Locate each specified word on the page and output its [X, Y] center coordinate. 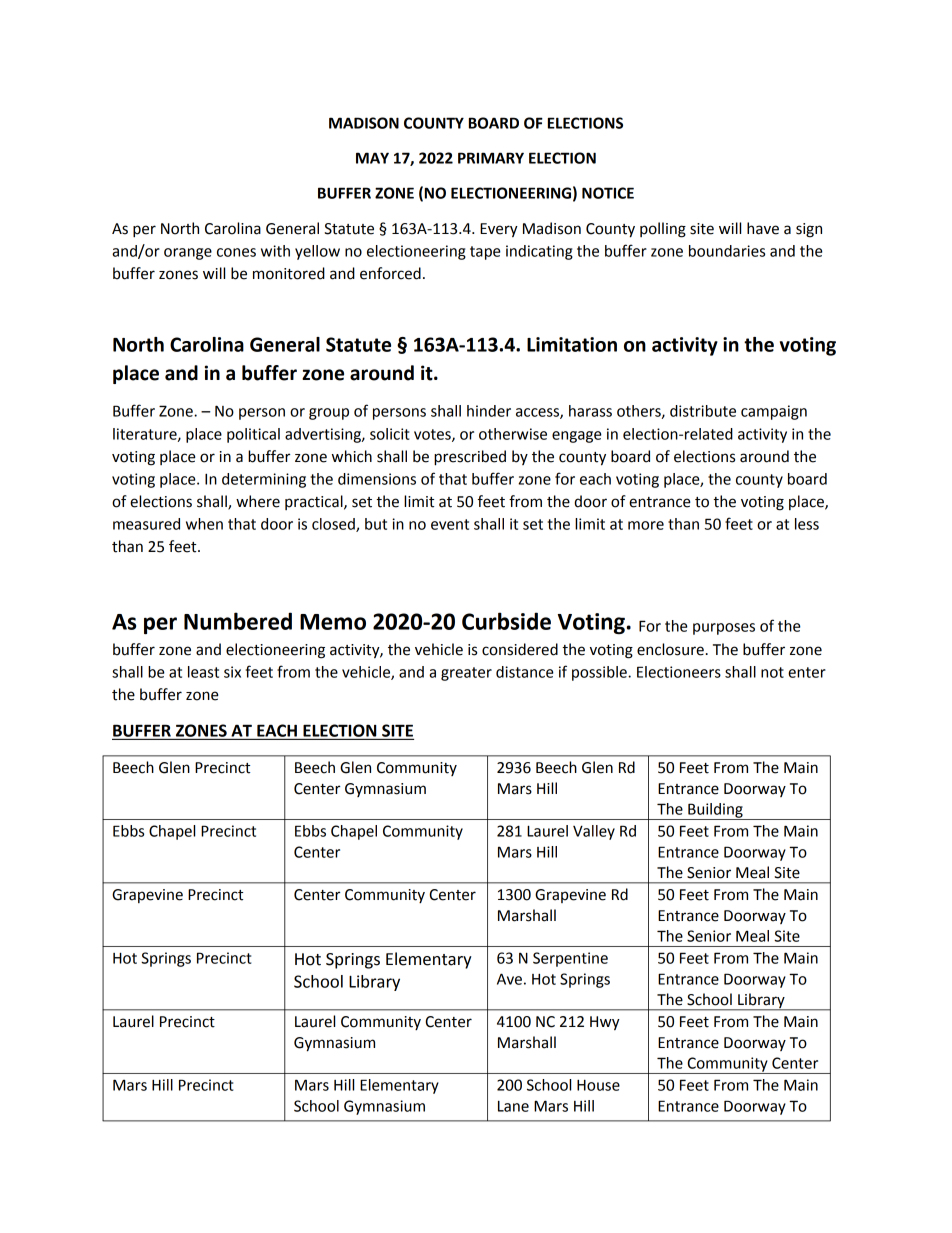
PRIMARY [491, 158]
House [598, 1085]
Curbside [506, 621]
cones [236, 252]
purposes [724, 629]
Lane [513, 1106]
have [763, 228]
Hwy [605, 1023]
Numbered [238, 621]
